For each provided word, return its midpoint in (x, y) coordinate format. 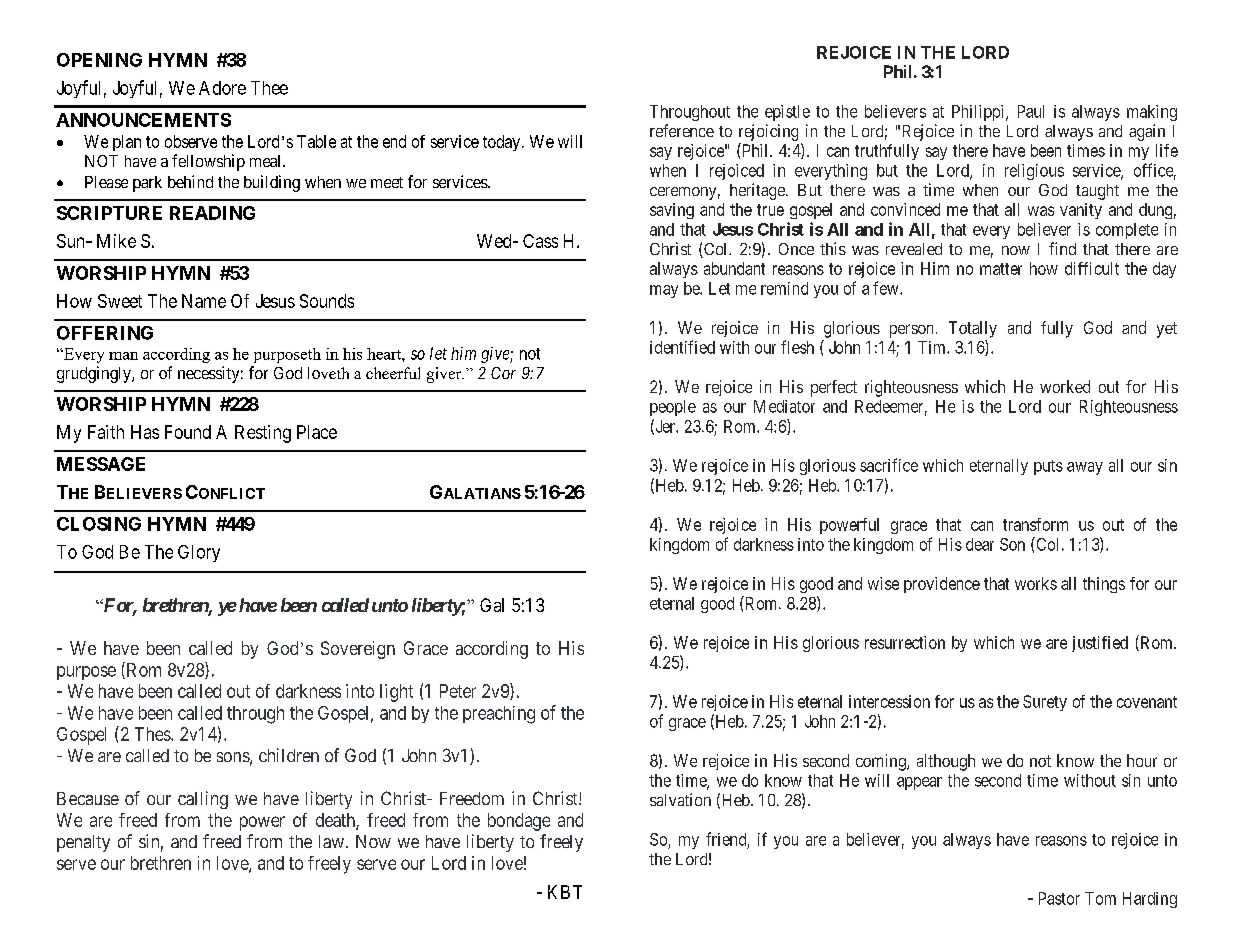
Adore (222, 88)
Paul (1031, 111)
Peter (458, 691)
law (331, 841)
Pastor (1059, 898)
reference (682, 130)
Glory (199, 553)
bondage (519, 822)
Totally (973, 329)
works (1036, 583)
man (123, 356)
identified (682, 347)
